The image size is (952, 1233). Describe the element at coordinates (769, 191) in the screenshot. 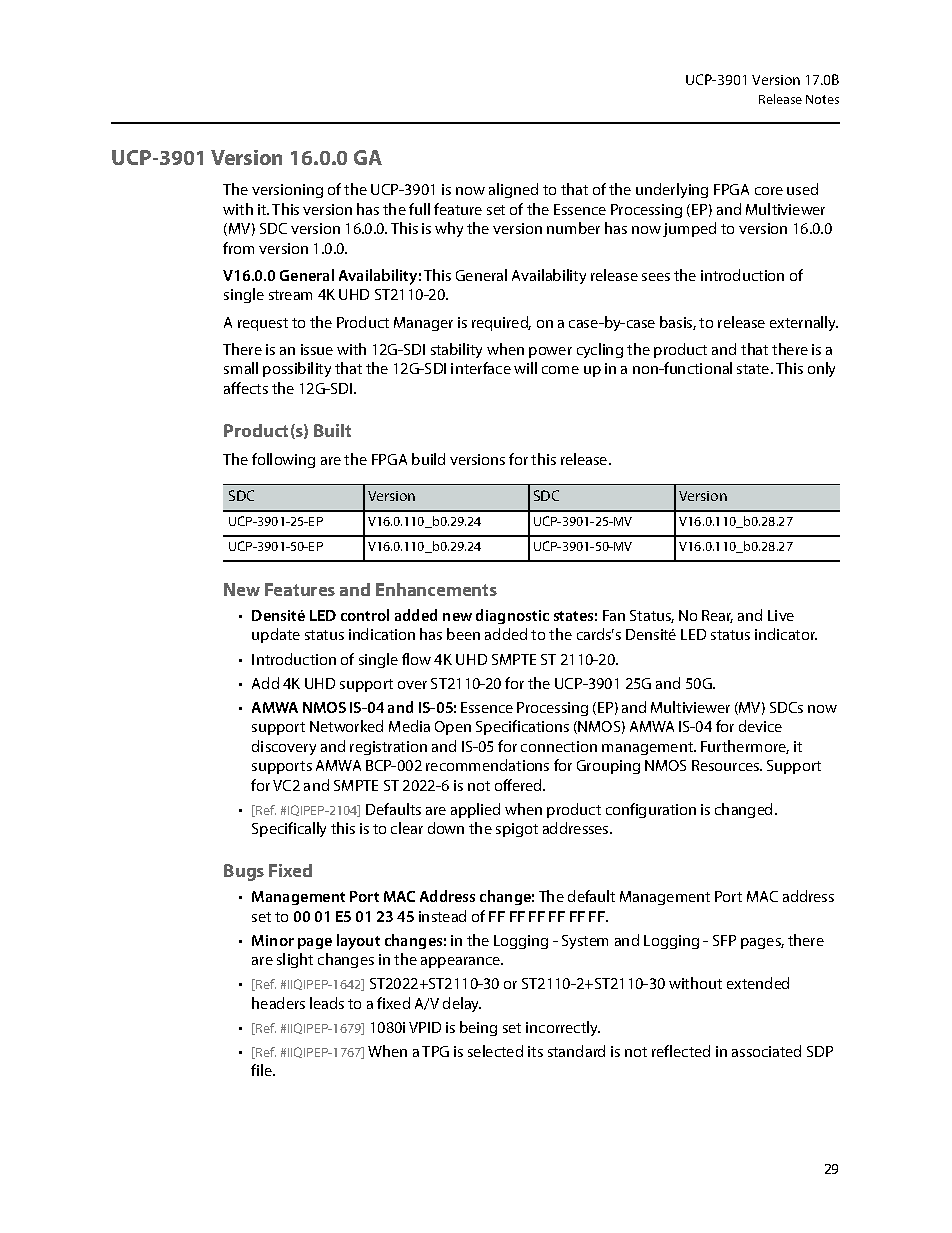

I see `core` at that location.
